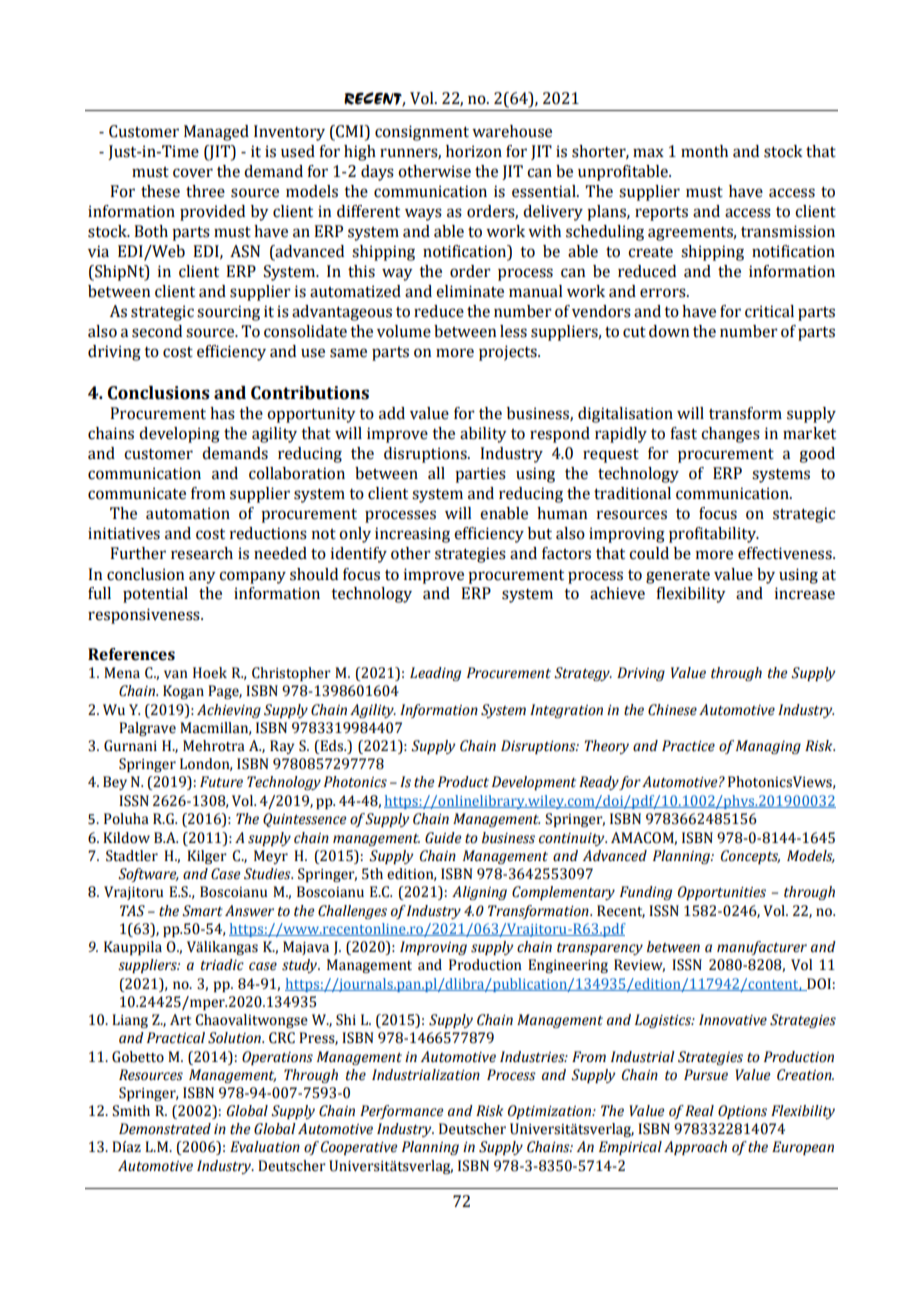 This screenshot has width=924, height=1308. Describe the element at coordinates (145, 616) in the screenshot. I see `responsiveness` at that location.
